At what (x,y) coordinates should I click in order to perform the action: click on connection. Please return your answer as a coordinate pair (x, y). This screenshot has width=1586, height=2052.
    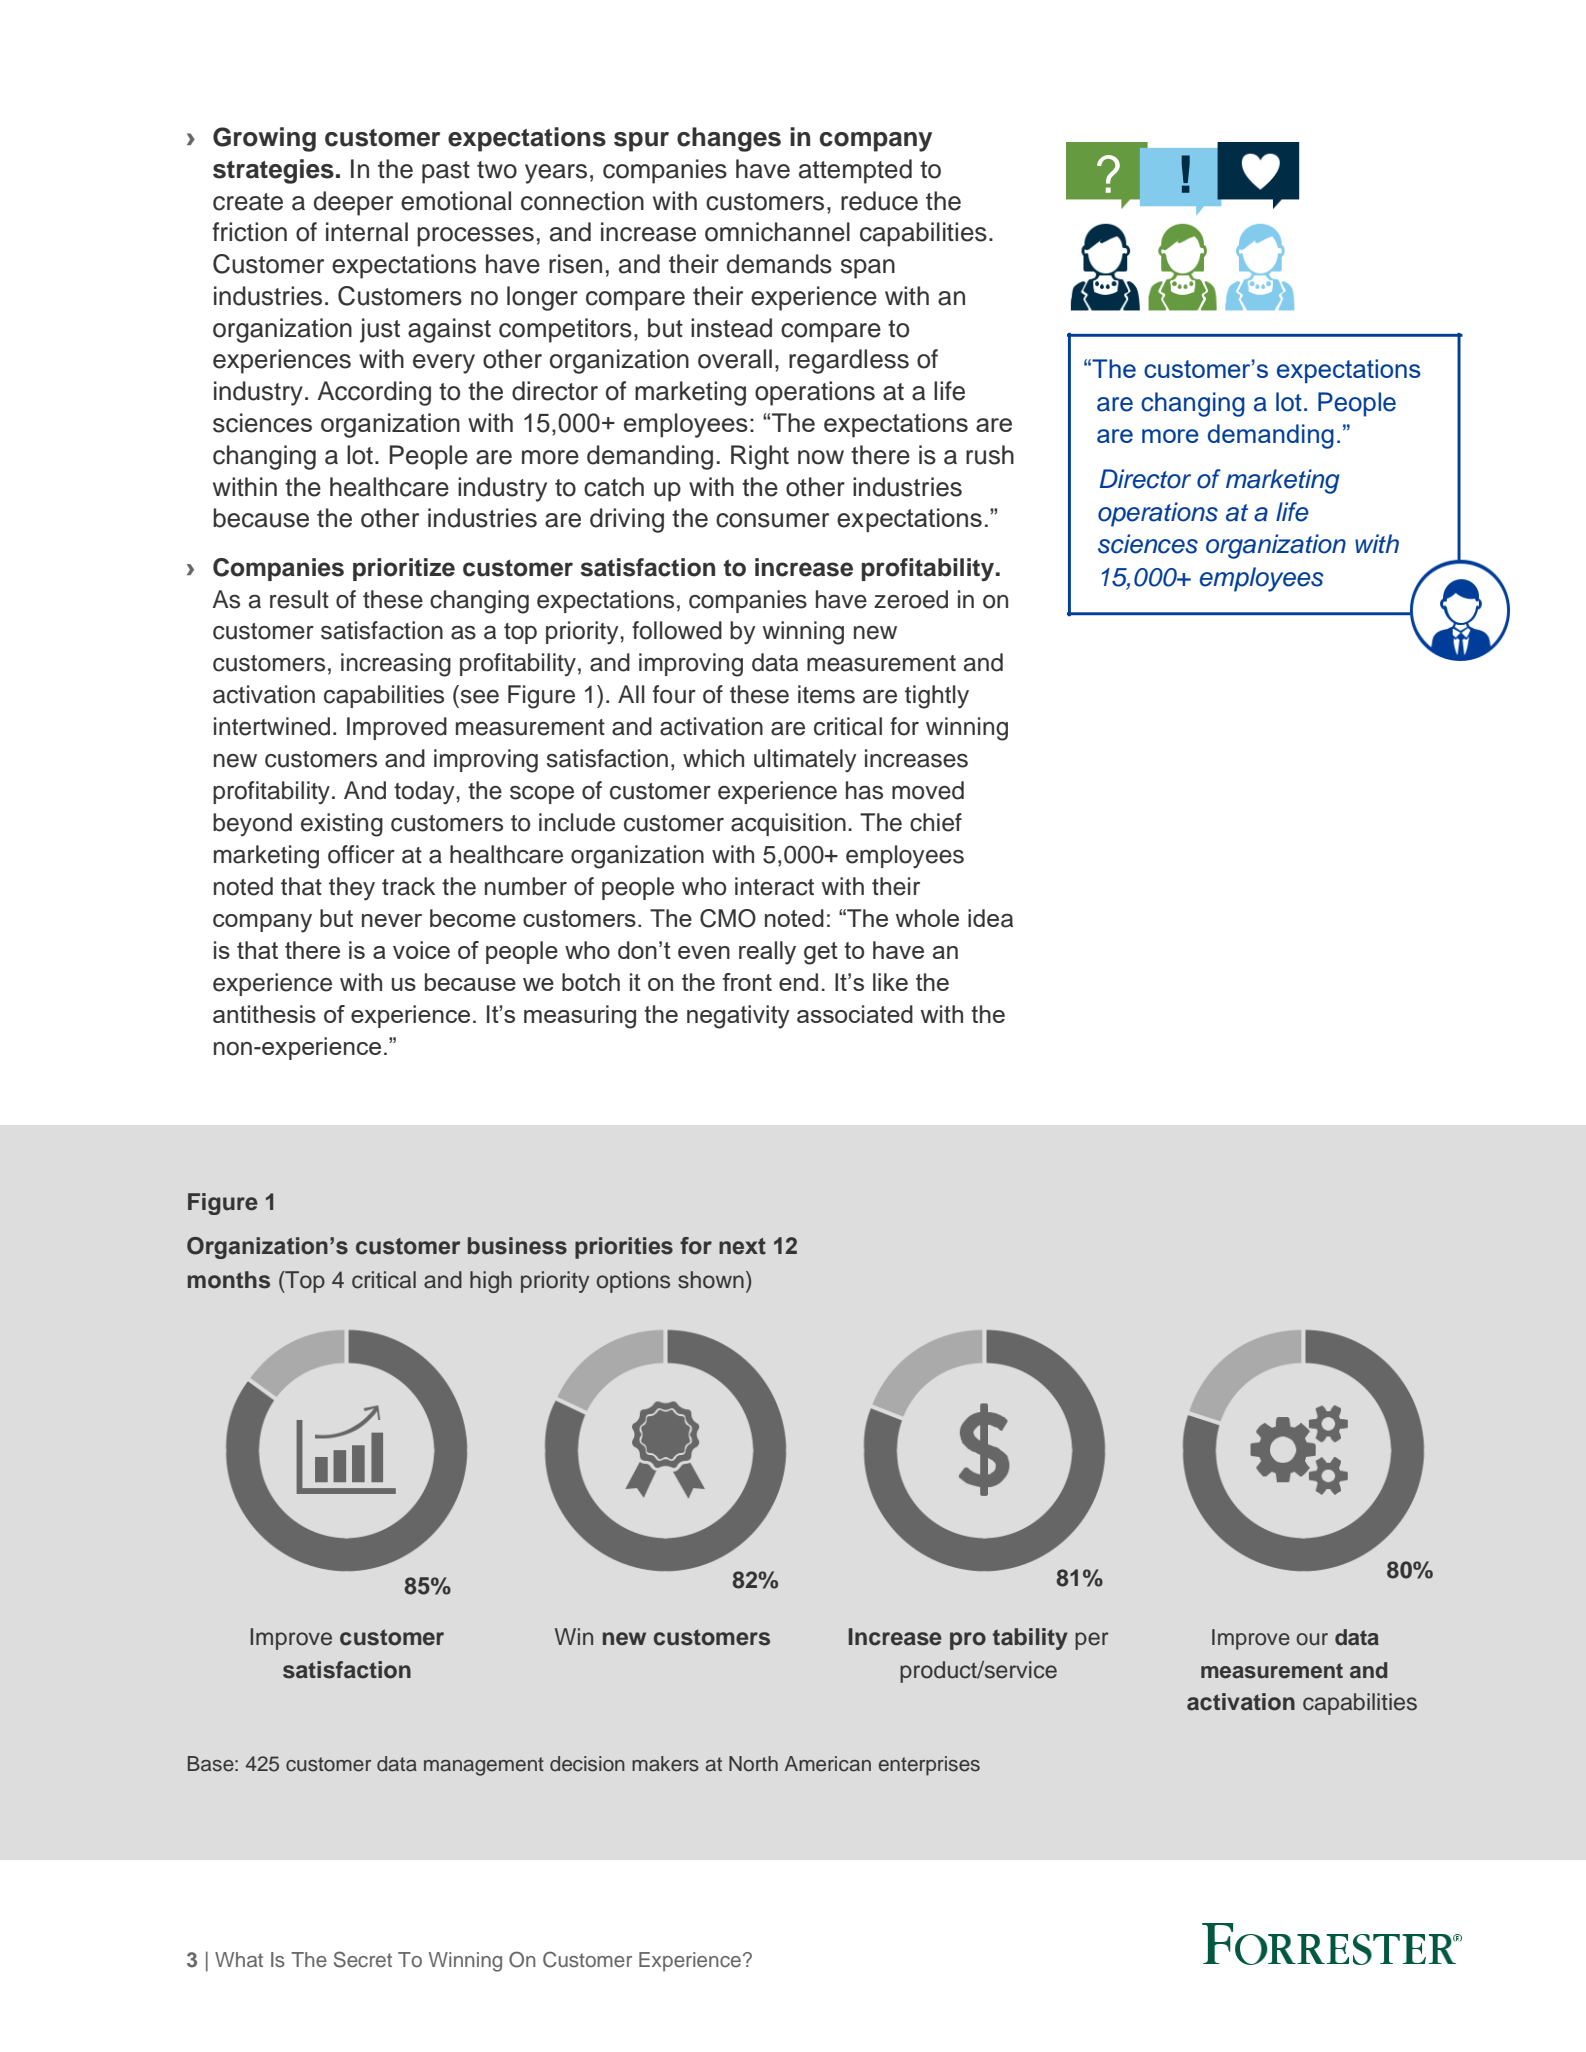
    Looking at the image, I should click on (582, 201).
